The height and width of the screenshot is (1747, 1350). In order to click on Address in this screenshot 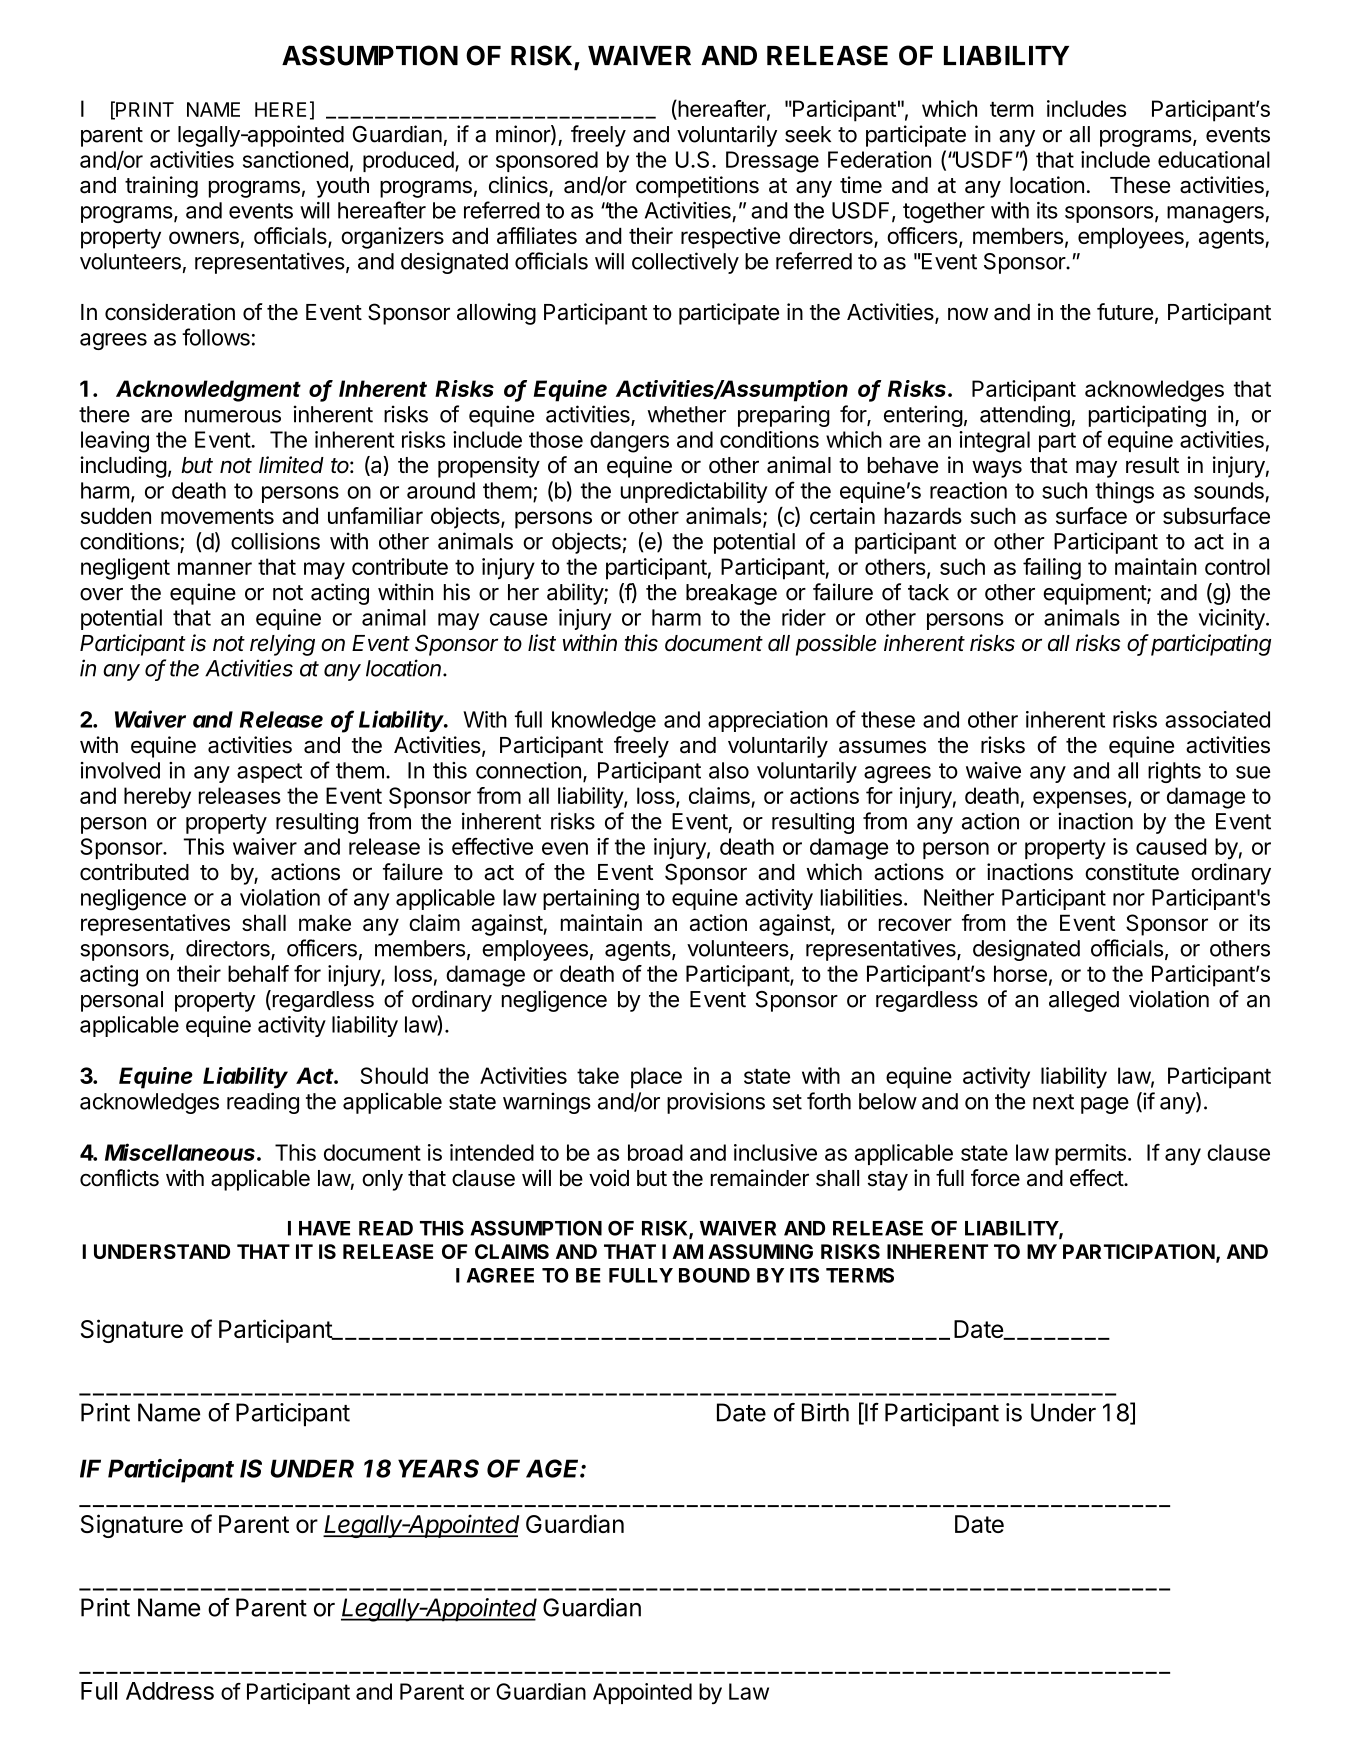, I will do `click(170, 1691)`.
